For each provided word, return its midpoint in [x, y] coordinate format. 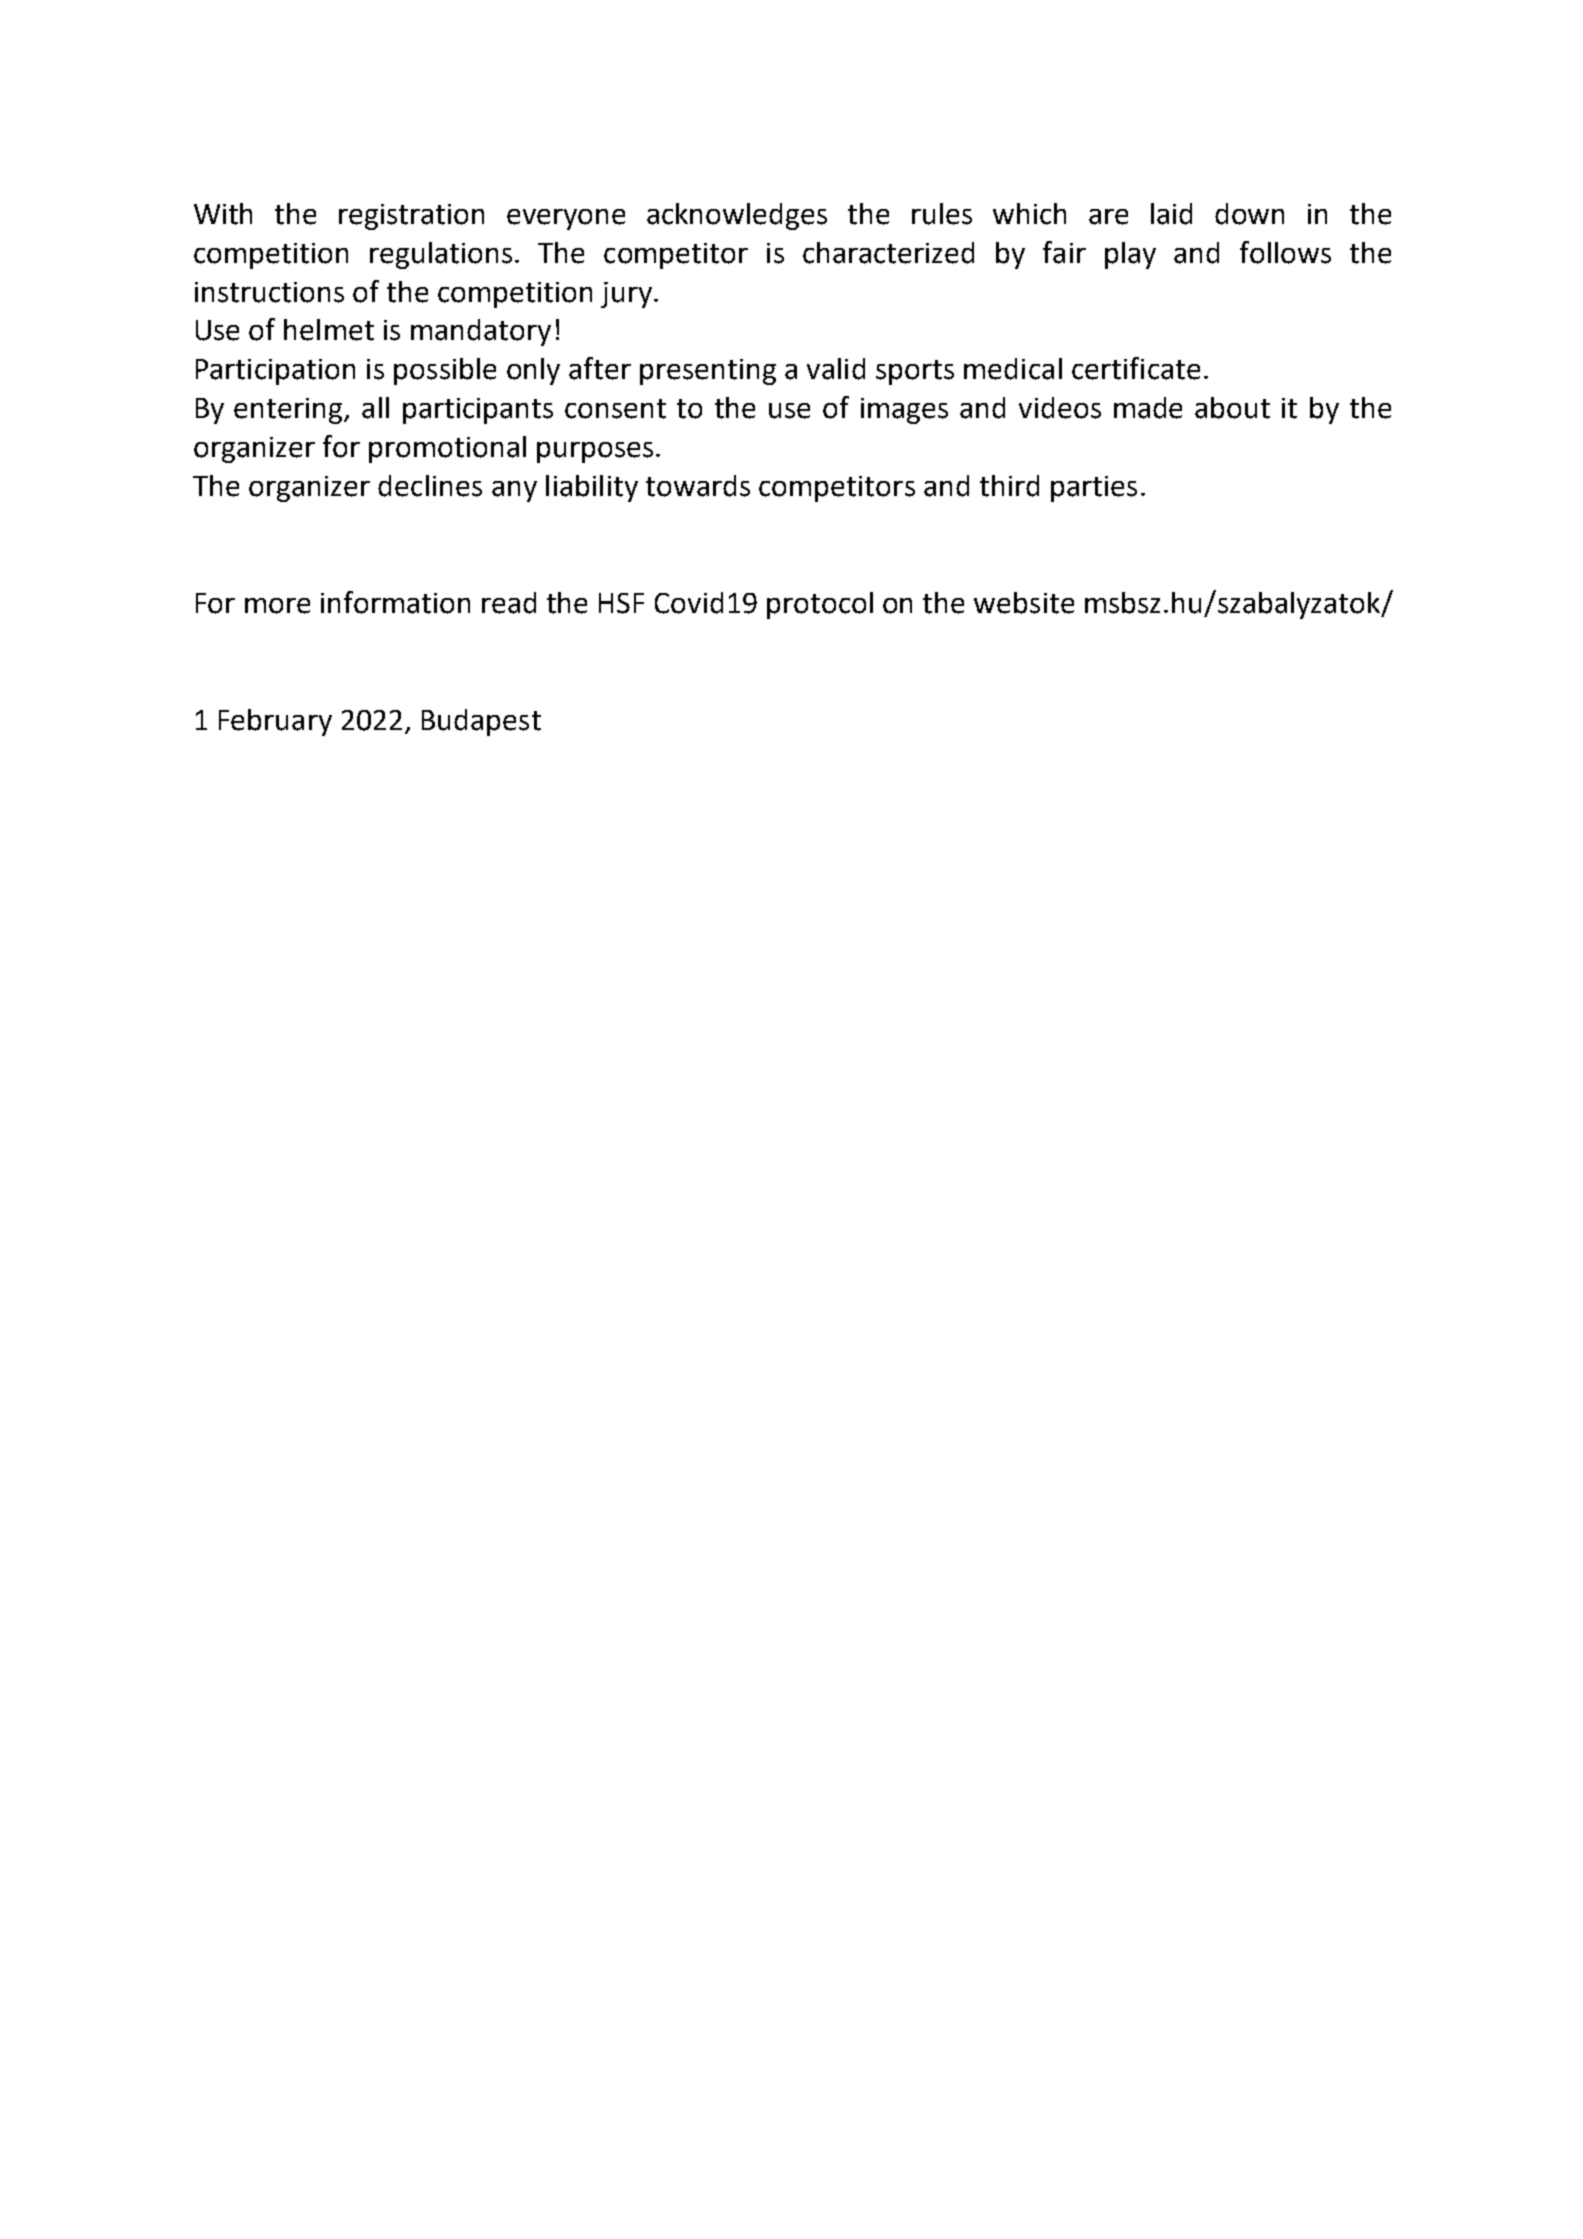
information [395, 602]
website [1024, 603]
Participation [275, 372]
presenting [708, 372]
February [275, 722]
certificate [1136, 368]
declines [430, 486]
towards [698, 486]
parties [1094, 489]
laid [1171, 214]
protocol [820, 605]
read [509, 603]
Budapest [481, 722]
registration [411, 217]
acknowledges [737, 216]
